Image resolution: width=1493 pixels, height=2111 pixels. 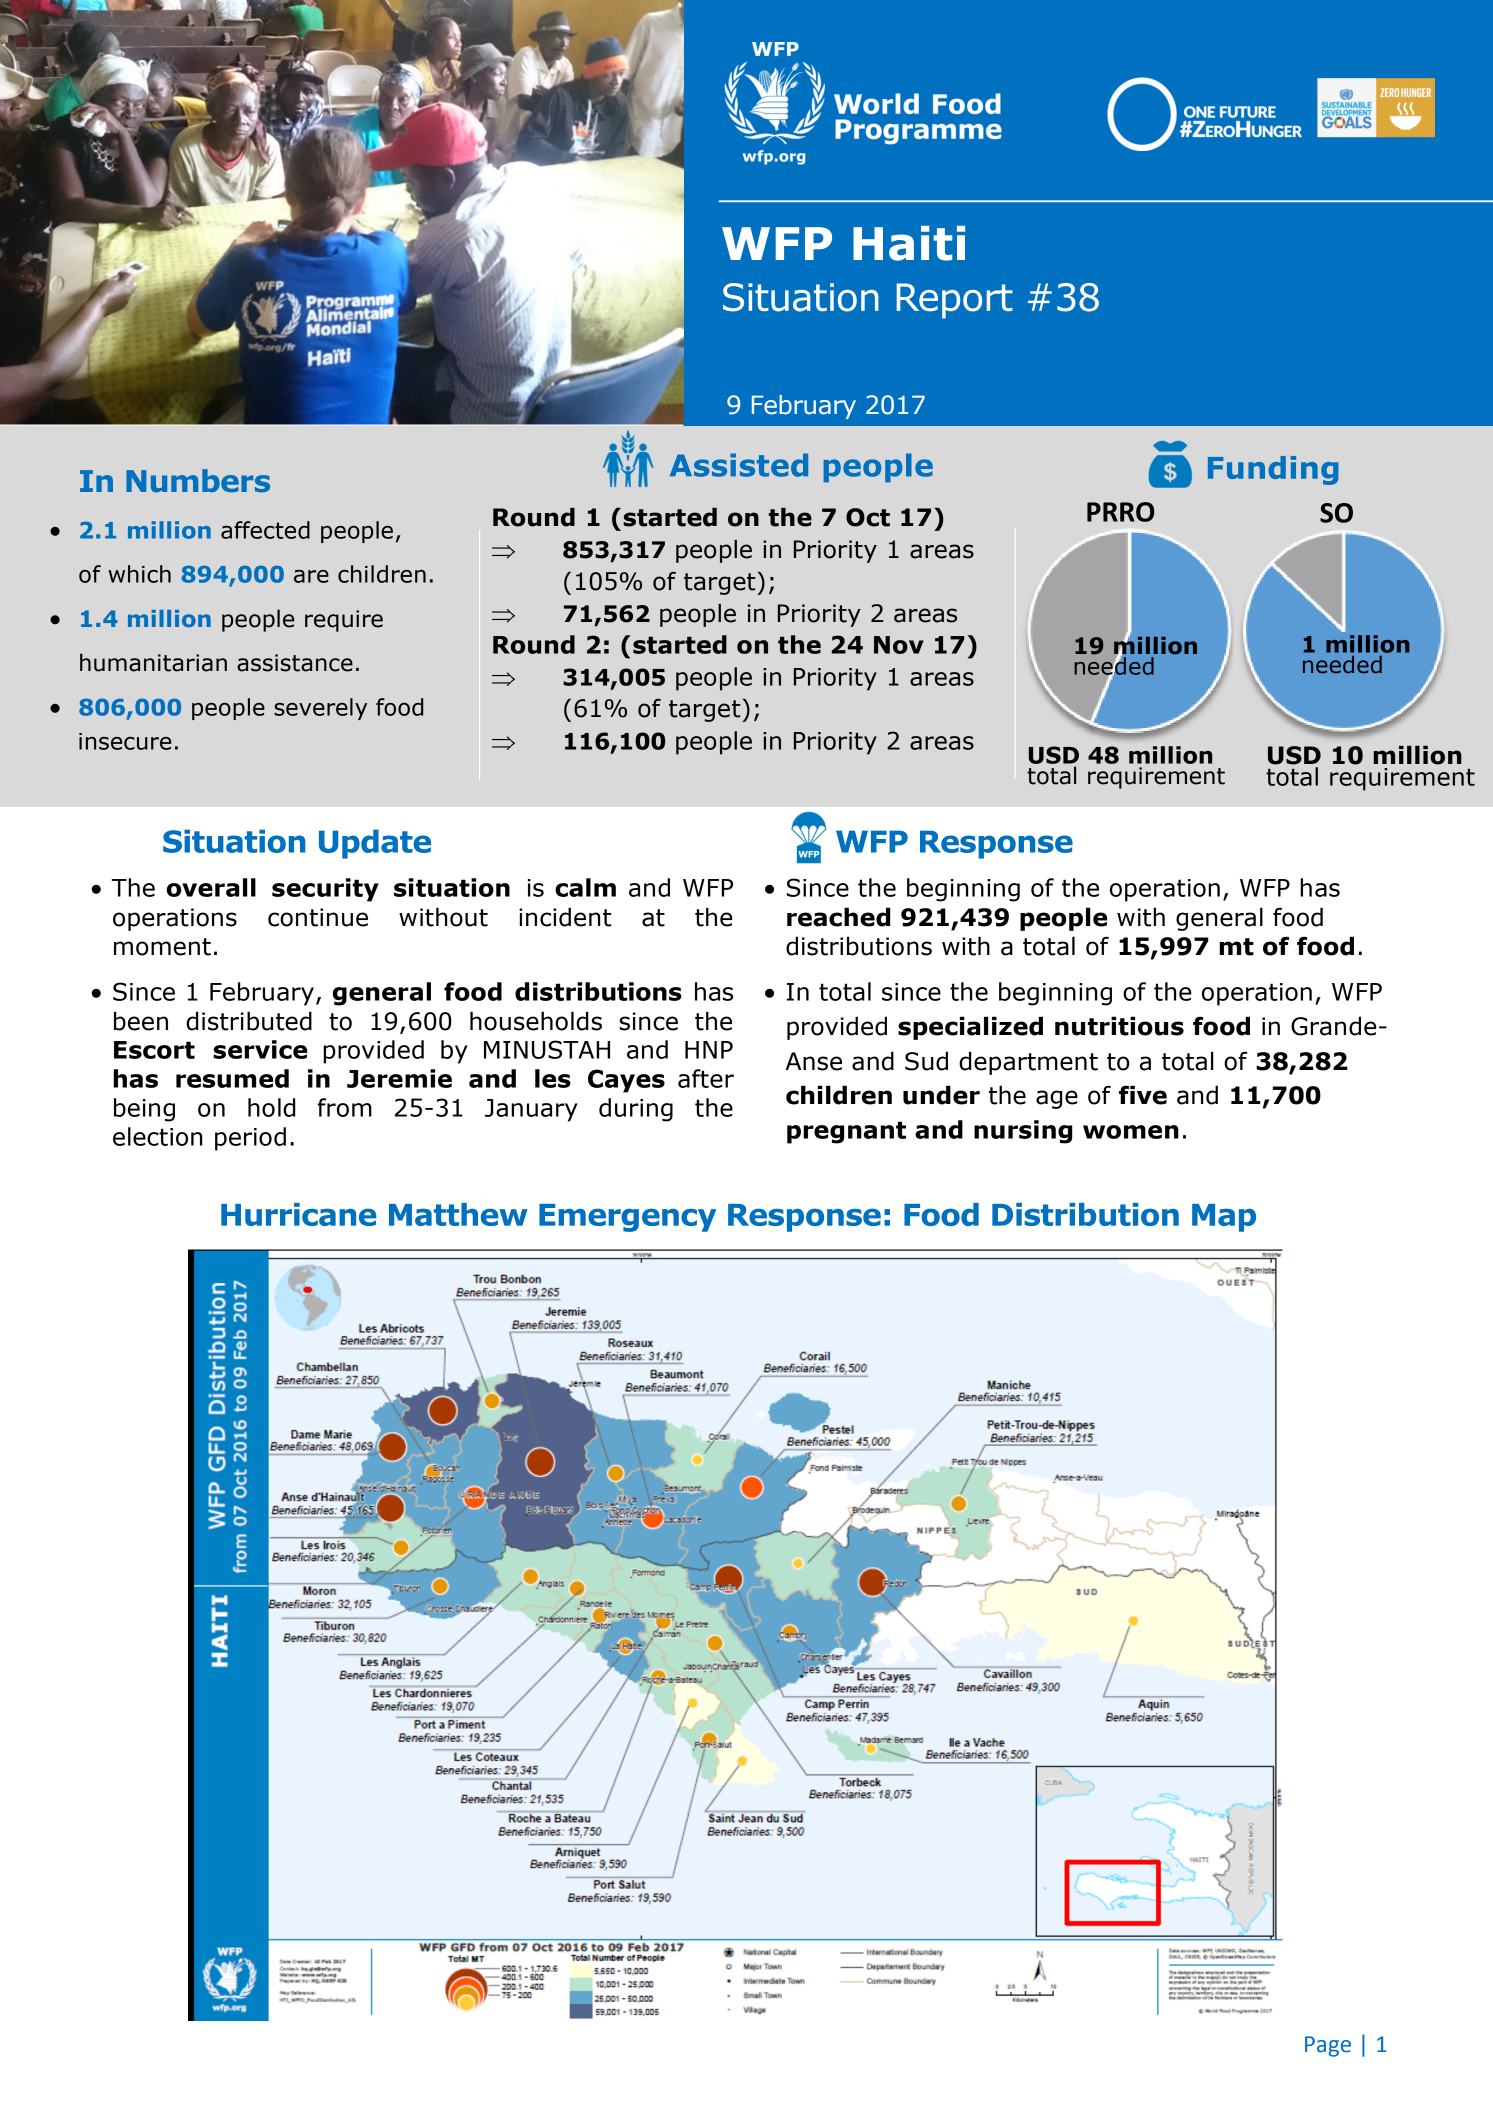 I want to click on reached, so click(x=838, y=917).
